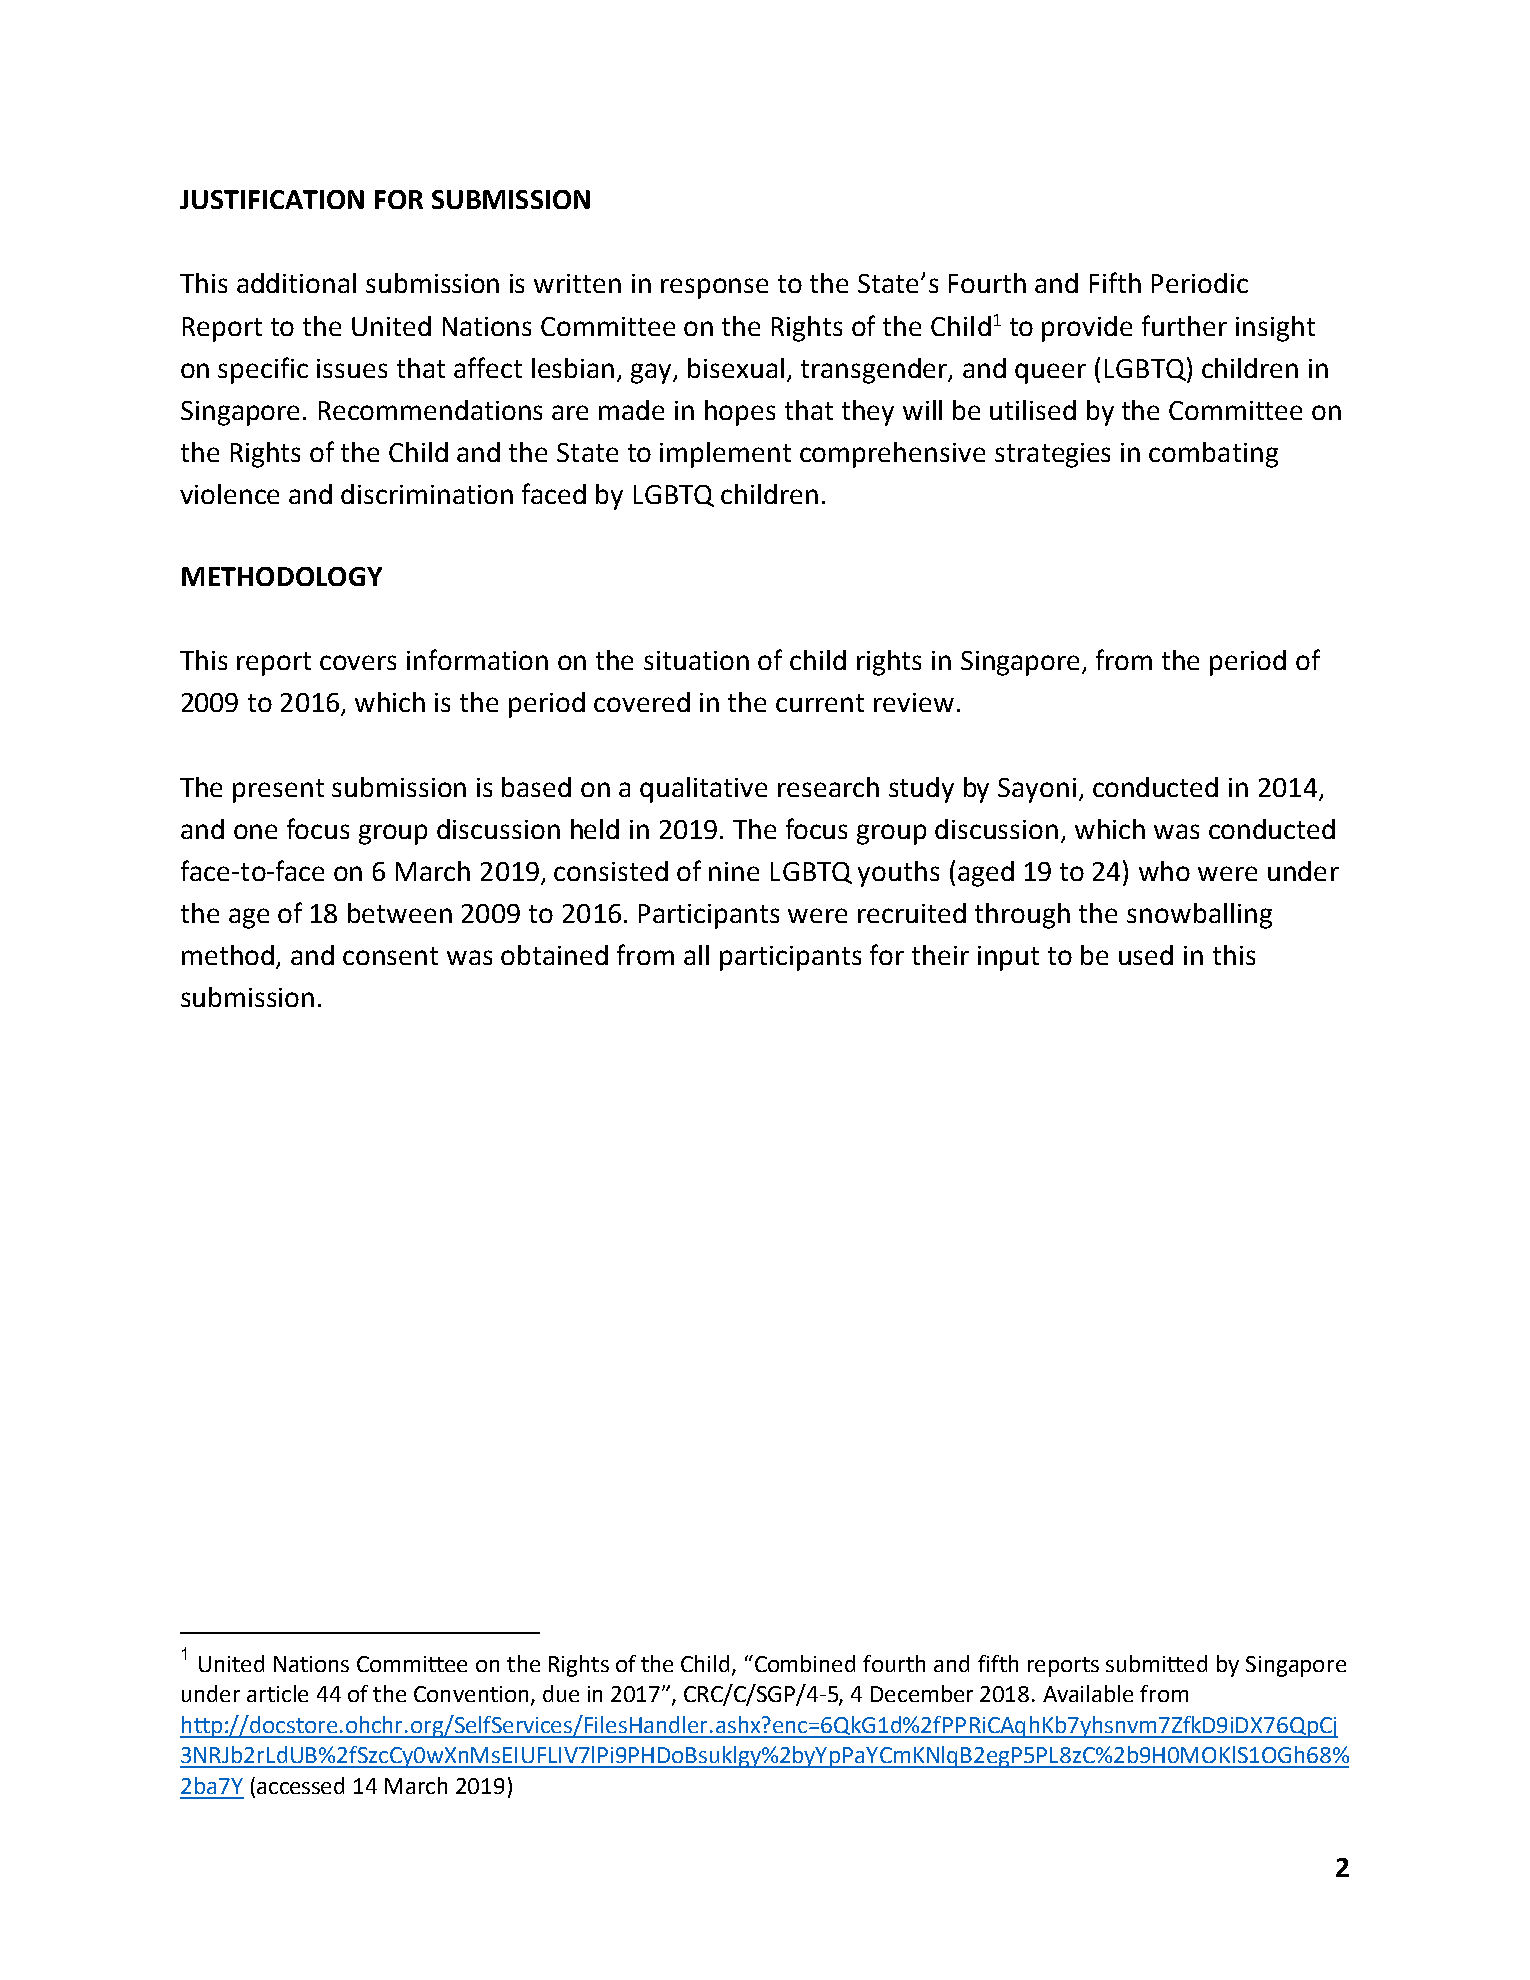 The height and width of the image is (1980, 1530). I want to click on response, so click(714, 288).
